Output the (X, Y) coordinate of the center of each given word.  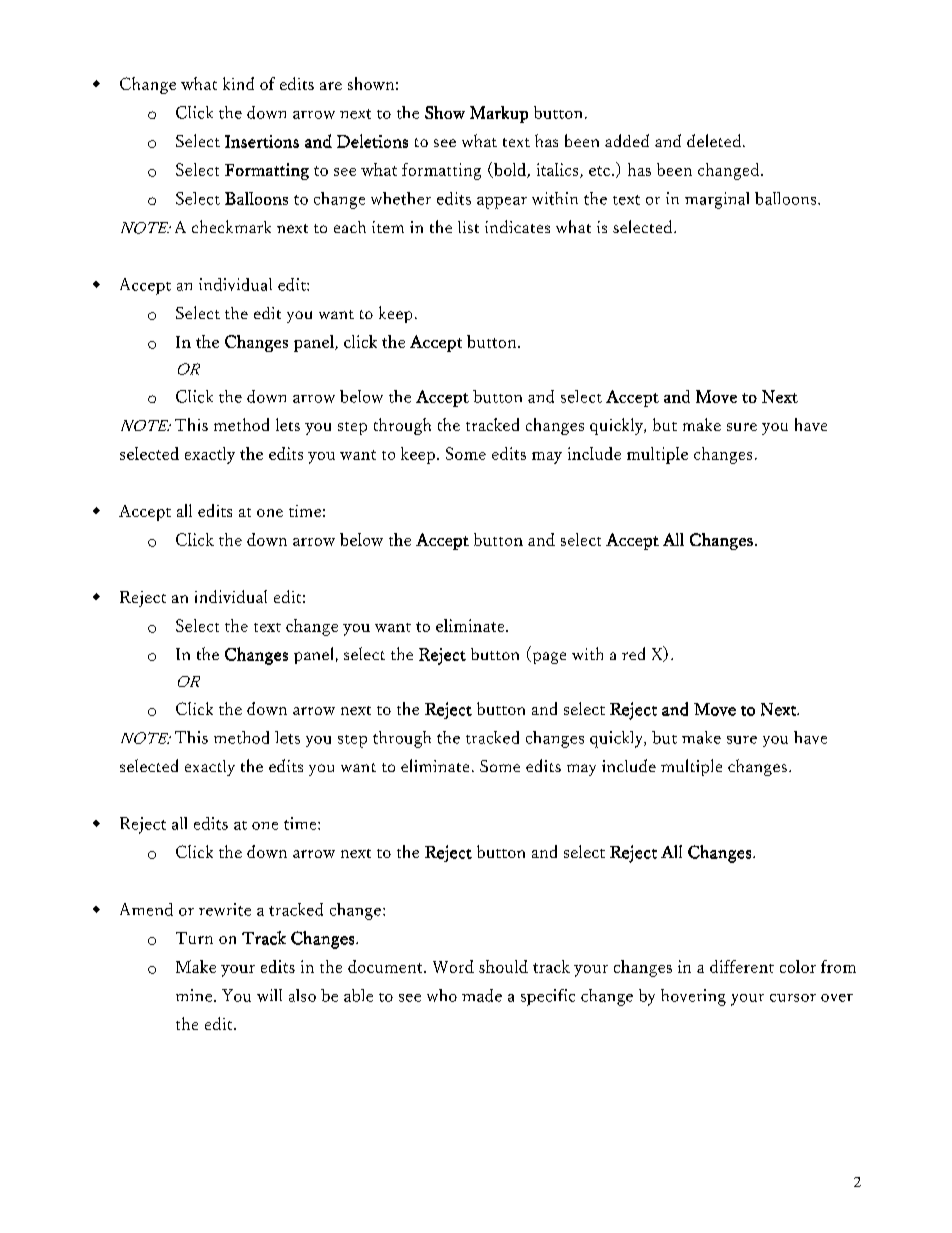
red (633, 653)
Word (453, 966)
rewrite (225, 909)
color (798, 966)
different (742, 966)
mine (195, 995)
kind (238, 83)
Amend (146, 909)
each (350, 227)
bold (510, 170)
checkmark (231, 226)
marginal (717, 200)
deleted (715, 140)
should (503, 966)
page (548, 658)
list (468, 227)
